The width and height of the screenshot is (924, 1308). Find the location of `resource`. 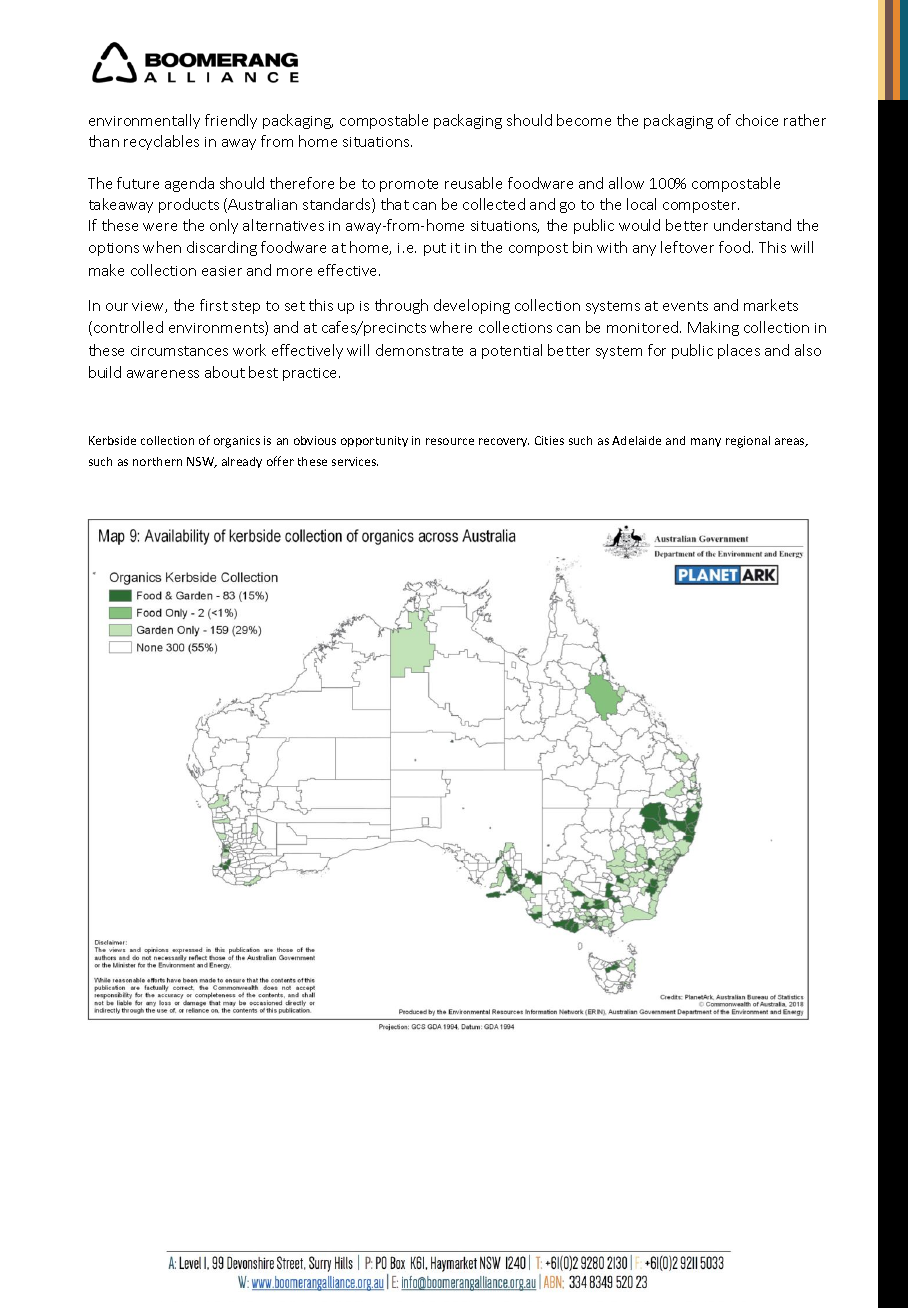

resource is located at coordinates (450, 441).
